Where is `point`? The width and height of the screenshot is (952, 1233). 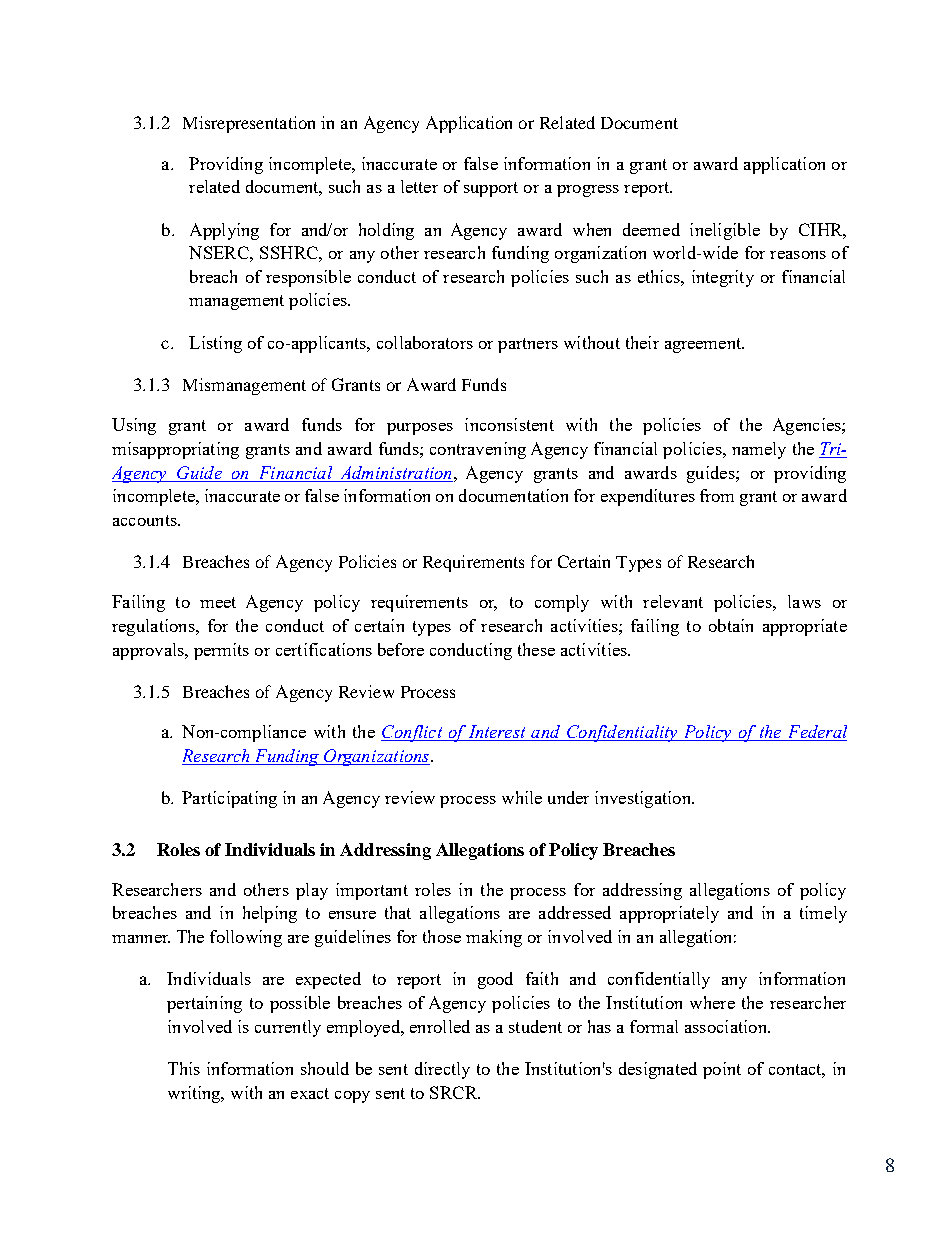
point is located at coordinates (722, 1070).
